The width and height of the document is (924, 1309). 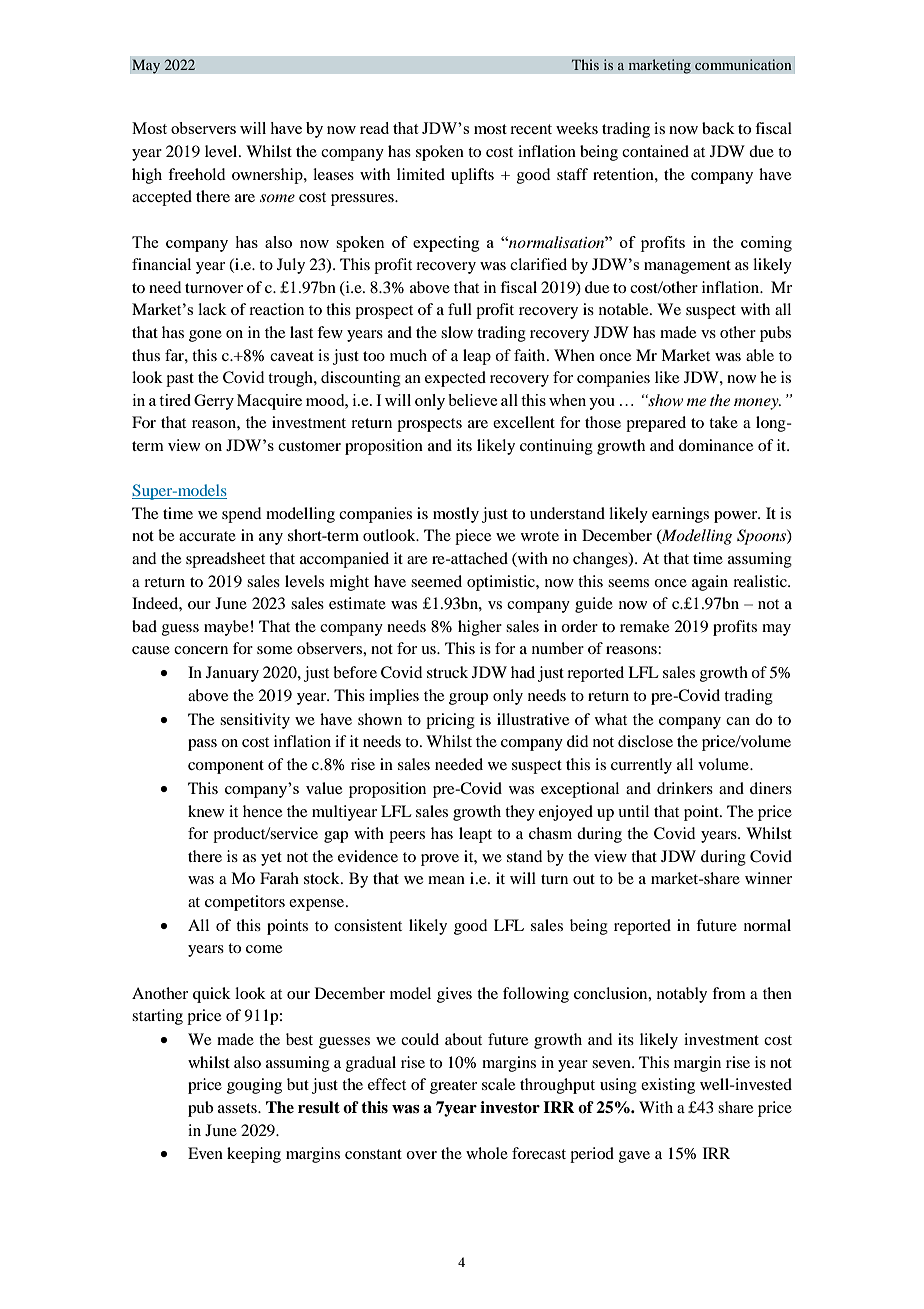 I want to click on they, so click(x=520, y=813).
